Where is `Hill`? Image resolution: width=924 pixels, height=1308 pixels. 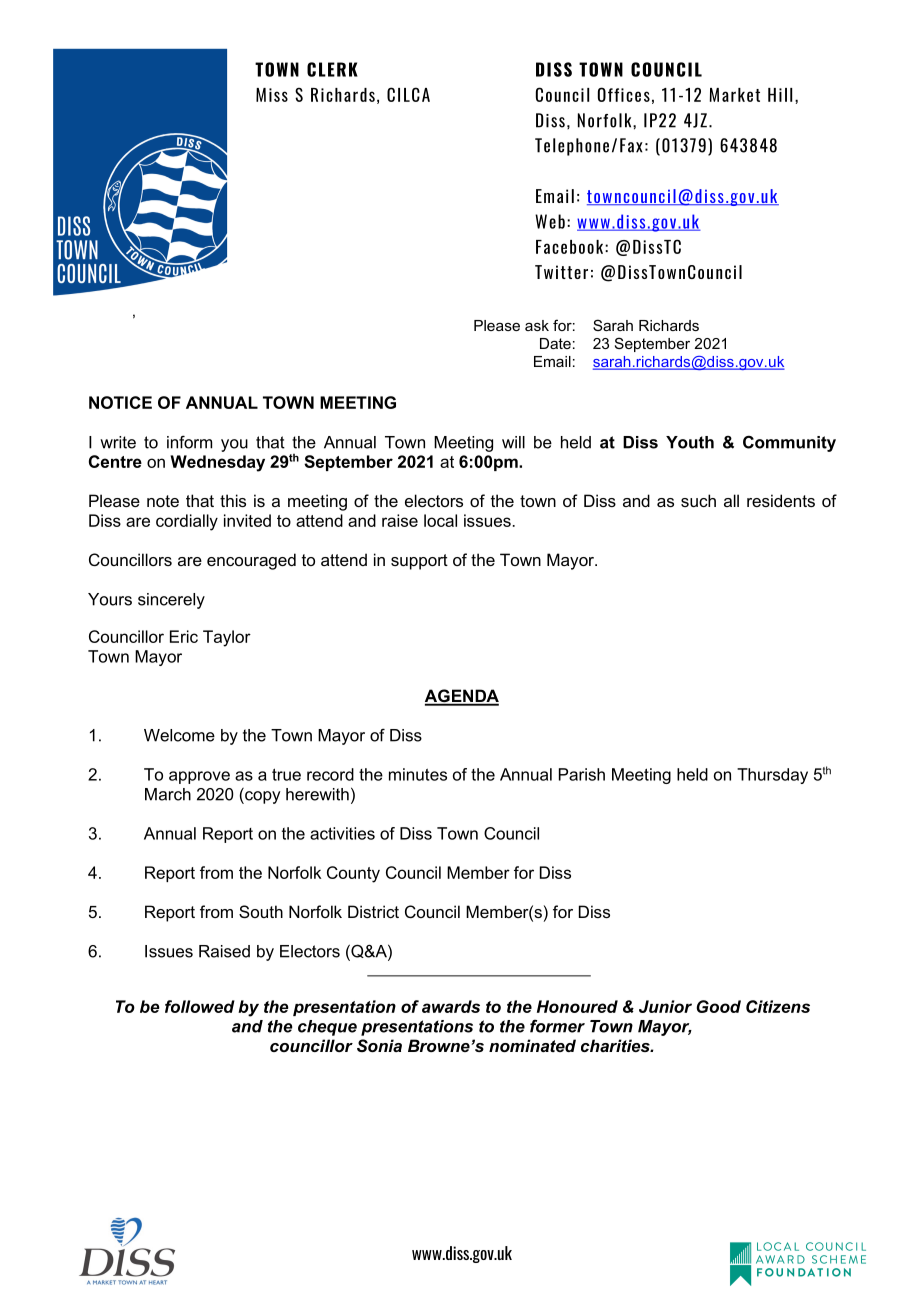
Hill is located at coordinates (780, 95).
